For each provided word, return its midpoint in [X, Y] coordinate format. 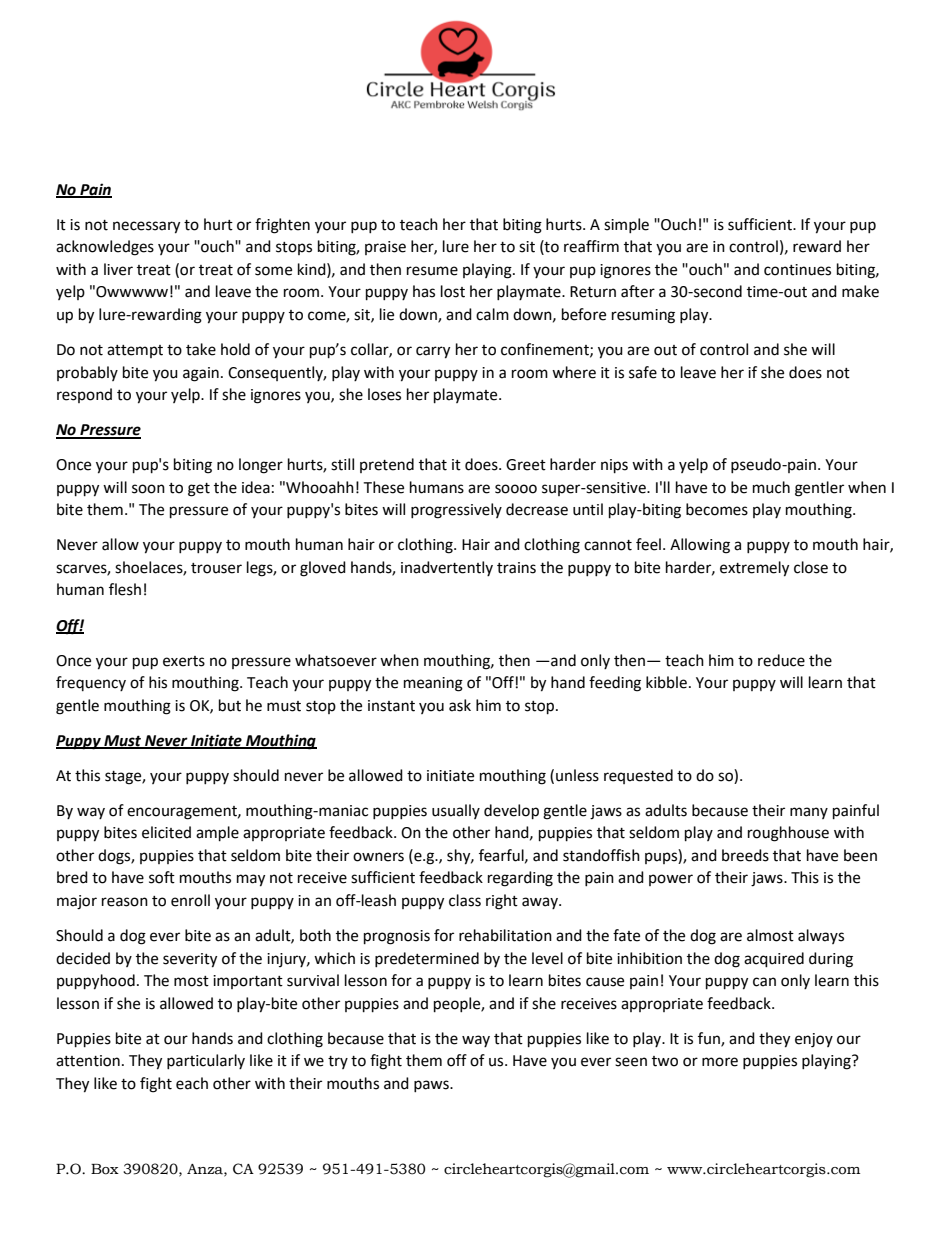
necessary [146, 227]
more [720, 1062]
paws [432, 1086]
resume [432, 271]
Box [105, 1169]
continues [797, 270]
